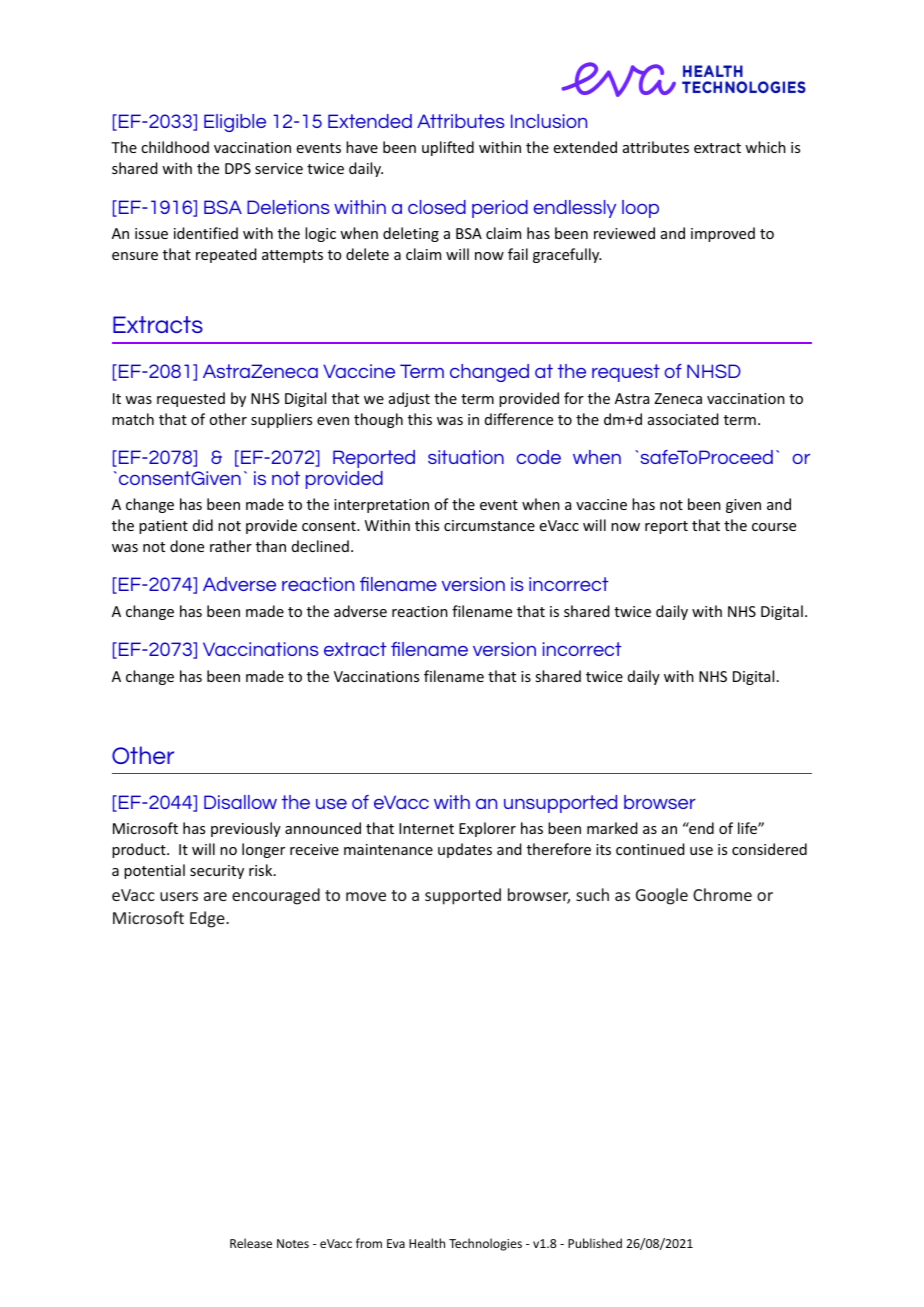 Image resolution: width=924 pixels, height=1307 pixels. What do you see at coordinates (238, 168) in the document?
I see `DPS` at bounding box center [238, 168].
